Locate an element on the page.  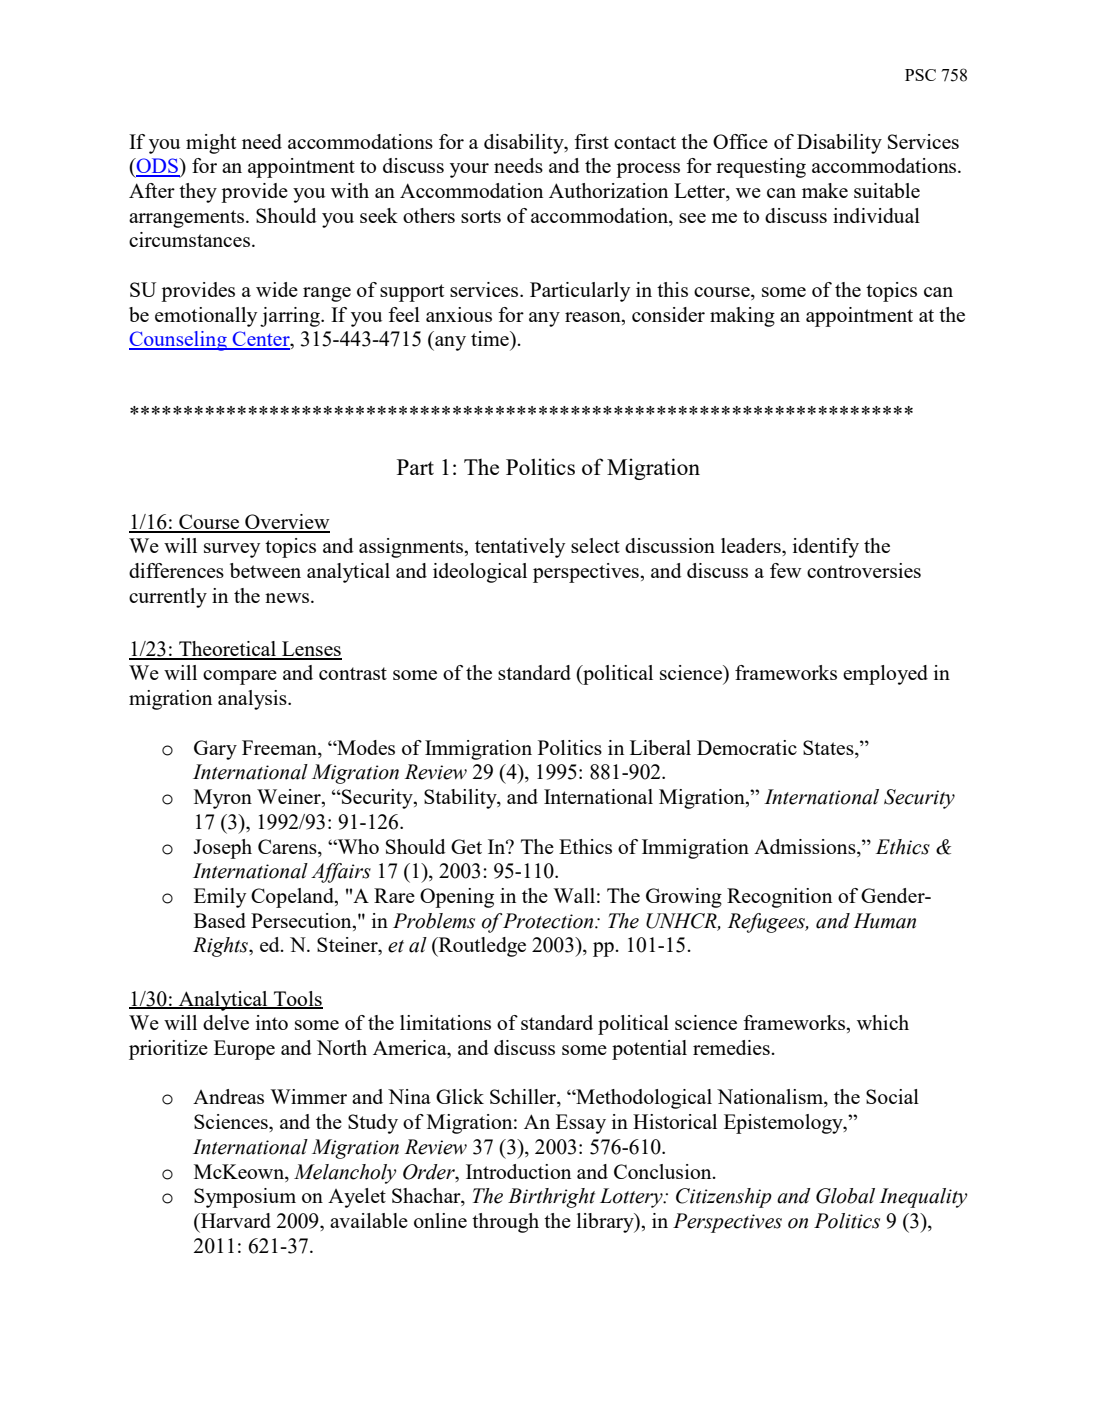
Human is located at coordinates (884, 921).
